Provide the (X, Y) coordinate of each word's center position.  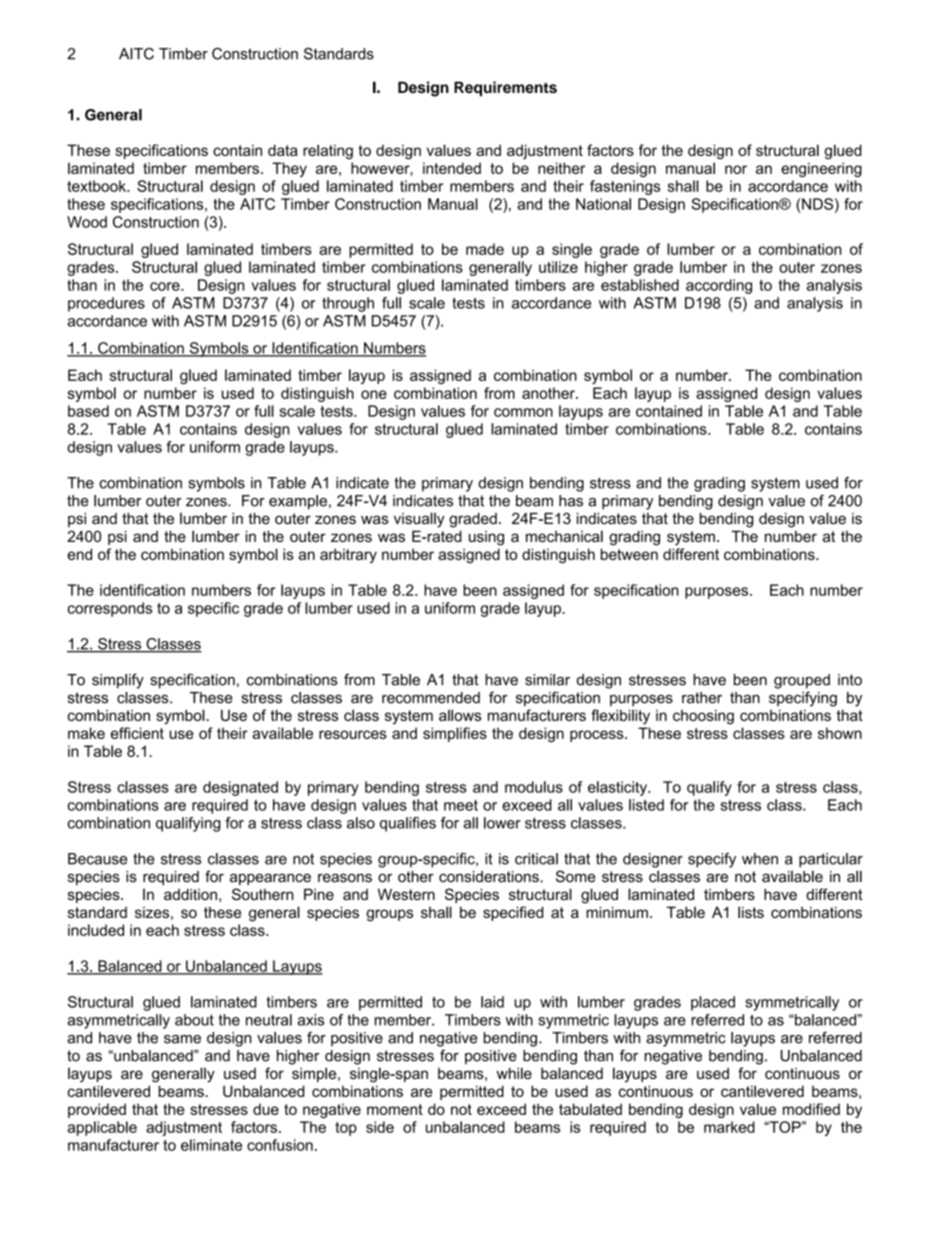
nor (736, 169)
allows (460, 715)
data (283, 150)
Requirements (505, 88)
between (629, 554)
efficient (137, 733)
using (486, 538)
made (485, 249)
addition (190, 894)
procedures (106, 304)
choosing (703, 717)
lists (751, 912)
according (719, 286)
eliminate (211, 1145)
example (298, 502)
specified (513, 913)
